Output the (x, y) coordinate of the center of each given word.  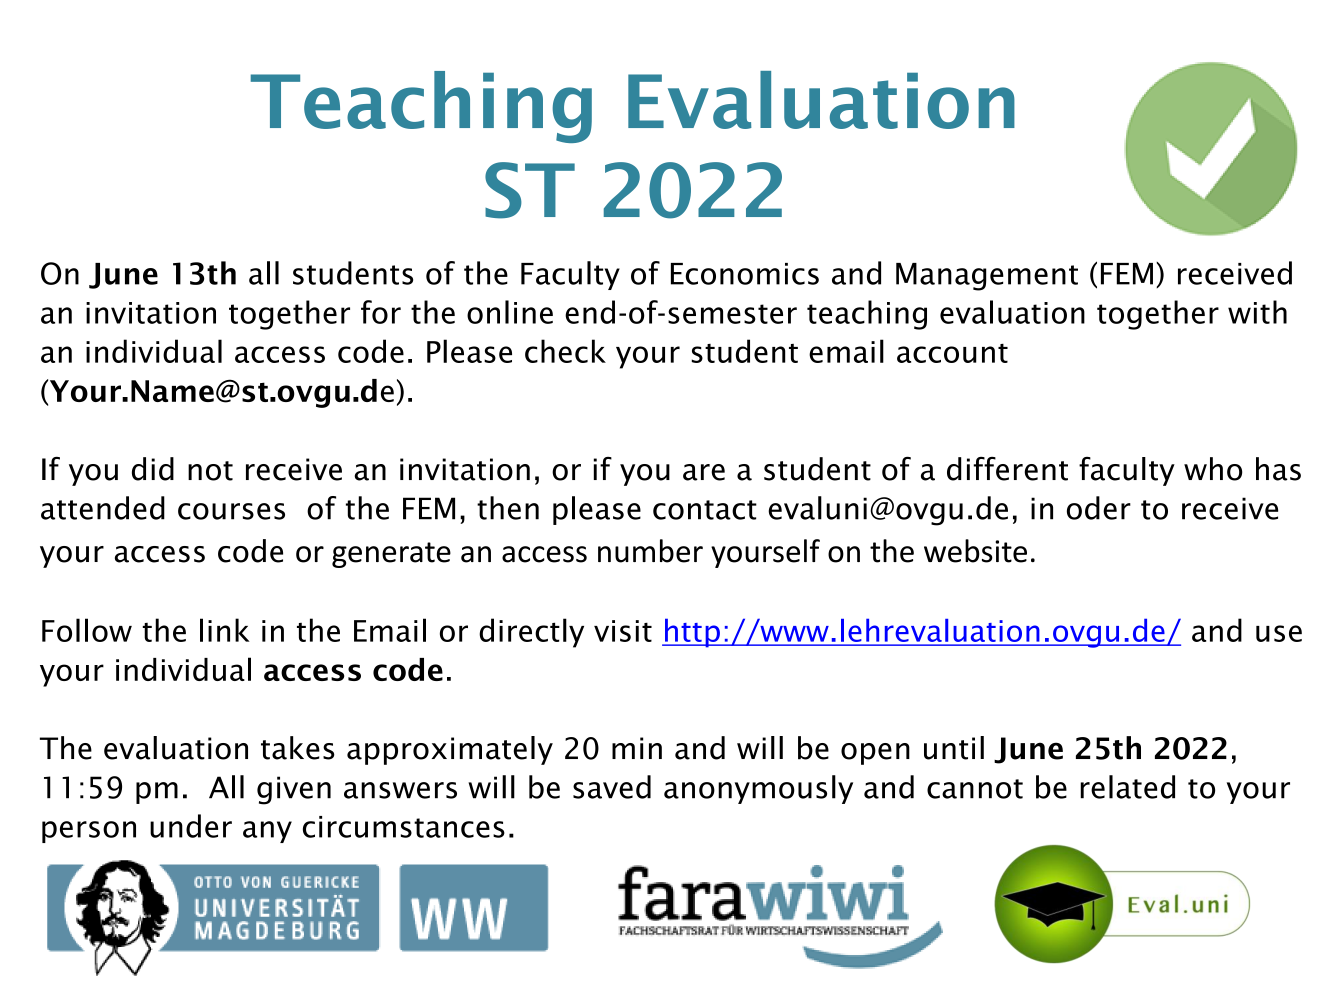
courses (231, 511)
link (225, 630)
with (1257, 312)
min (637, 748)
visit (623, 631)
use (1279, 633)
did (153, 469)
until (954, 748)
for (381, 312)
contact (705, 510)
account (952, 353)
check (565, 351)
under (191, 826)
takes (298, 748)
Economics (745, 274)
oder (1099, 508)
